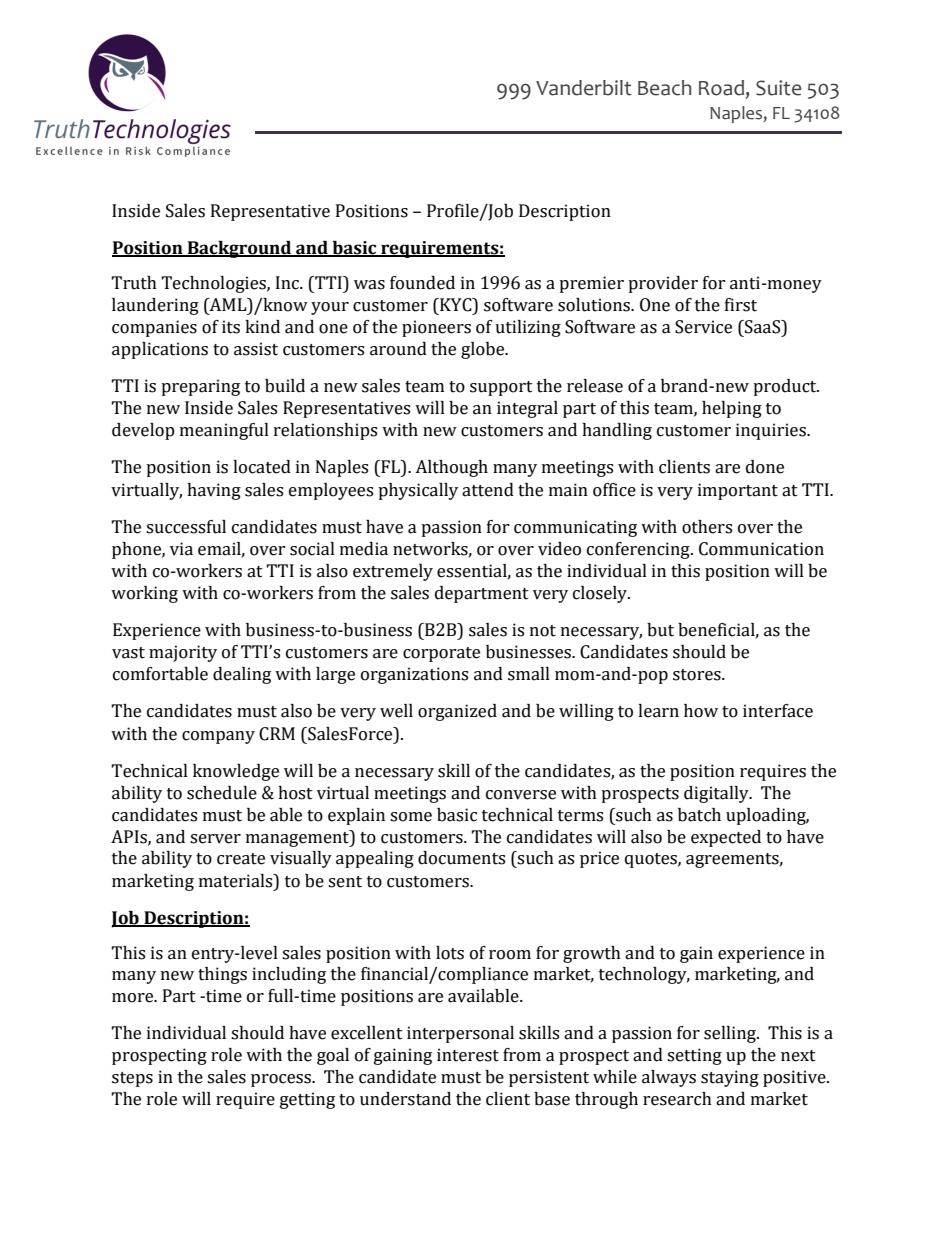 This screenshot has height=1233, width=952. I want to click on Vanderbilt, so click(584, 88).
